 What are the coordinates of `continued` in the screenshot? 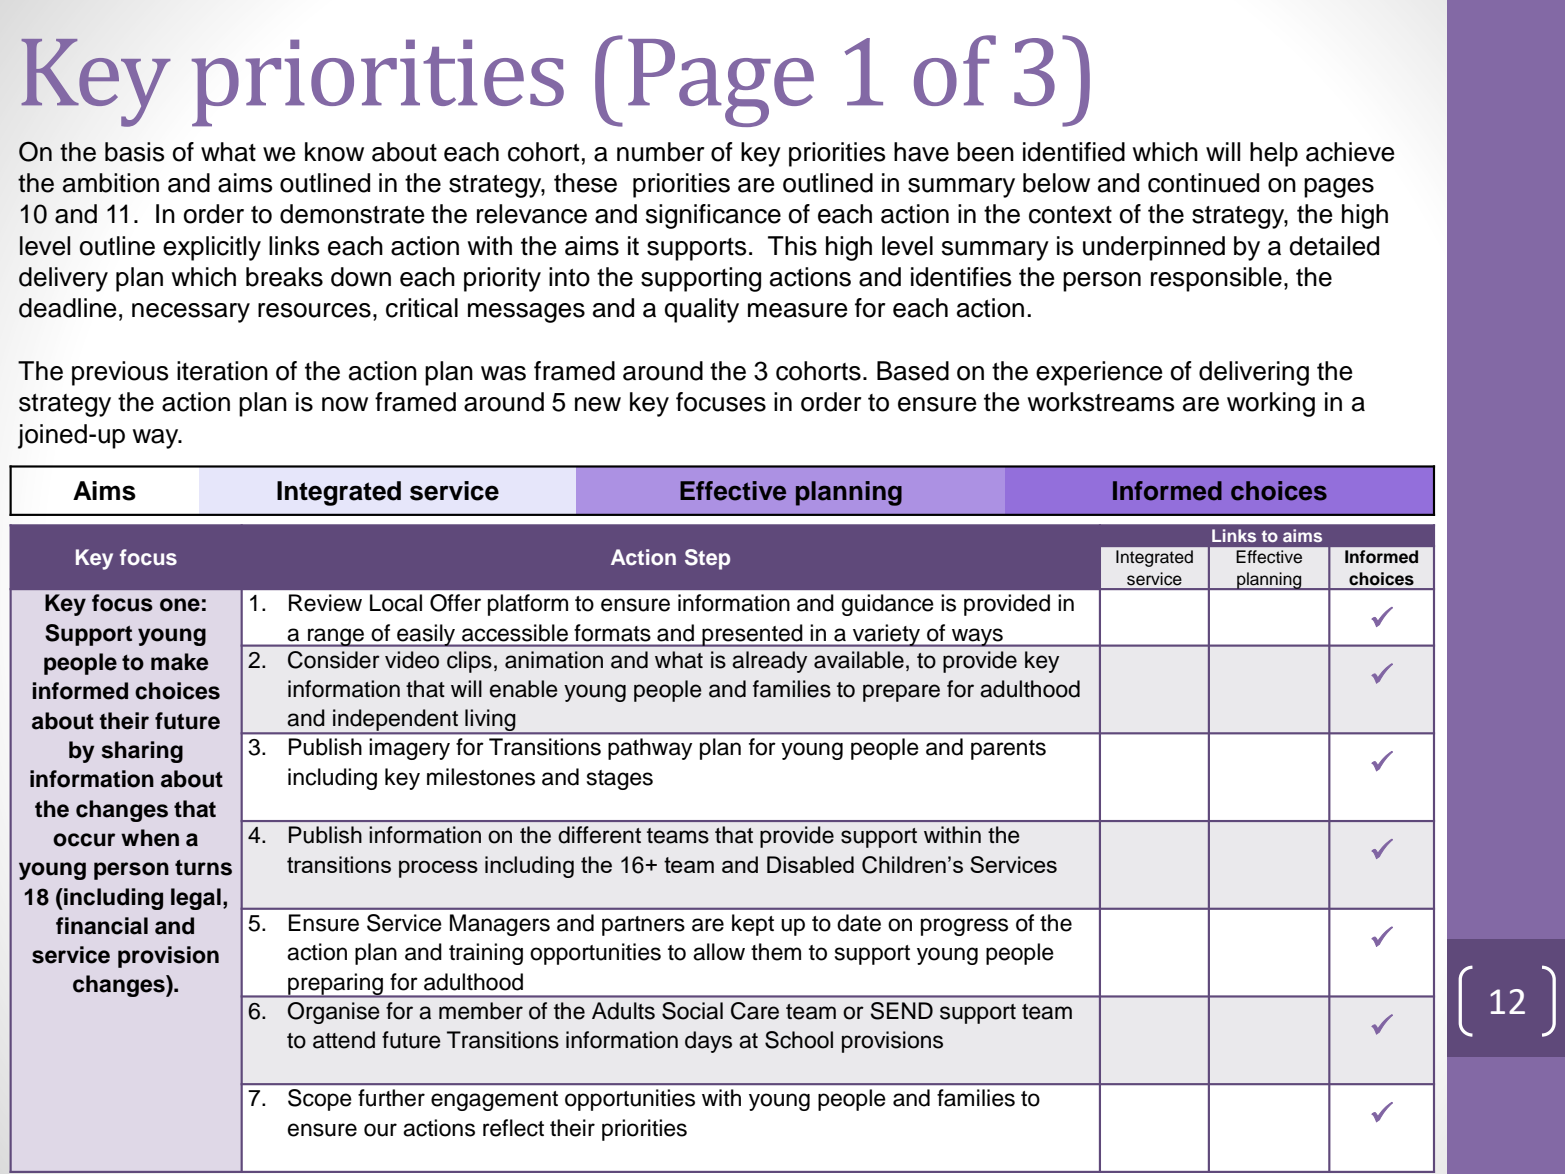 It's located at (1203, 183).
